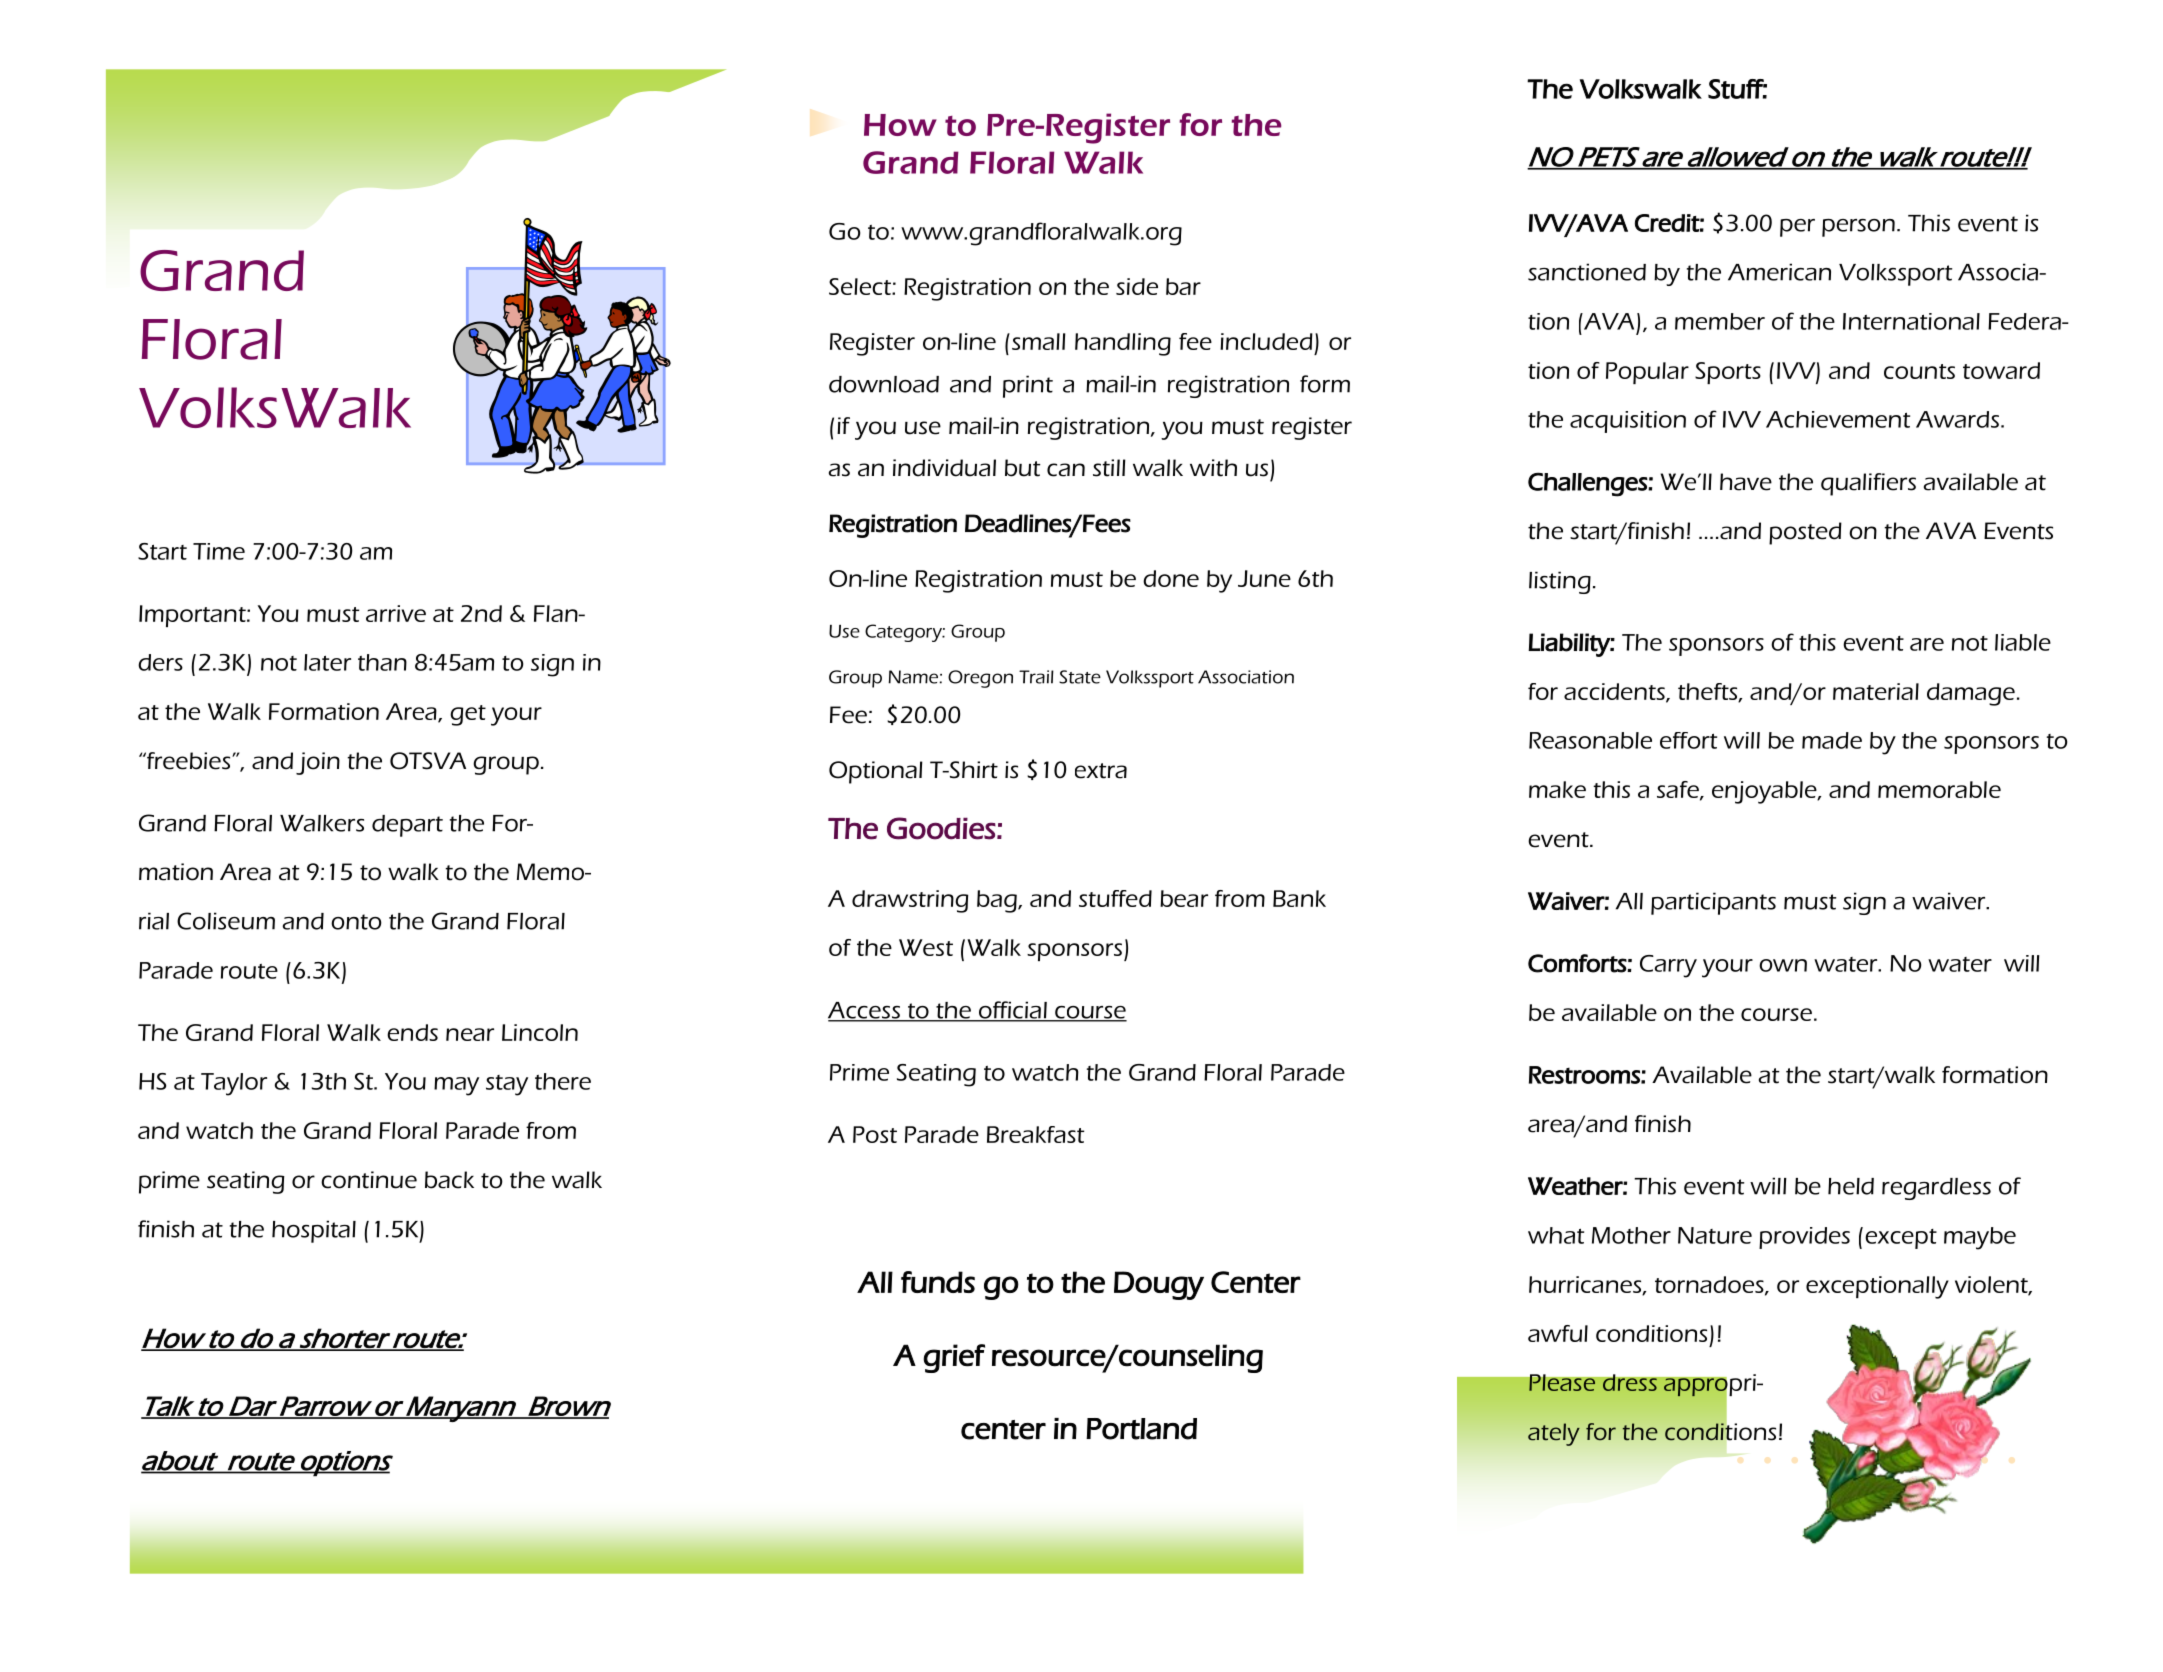  I want to click on stay, so click(507, 1085).
